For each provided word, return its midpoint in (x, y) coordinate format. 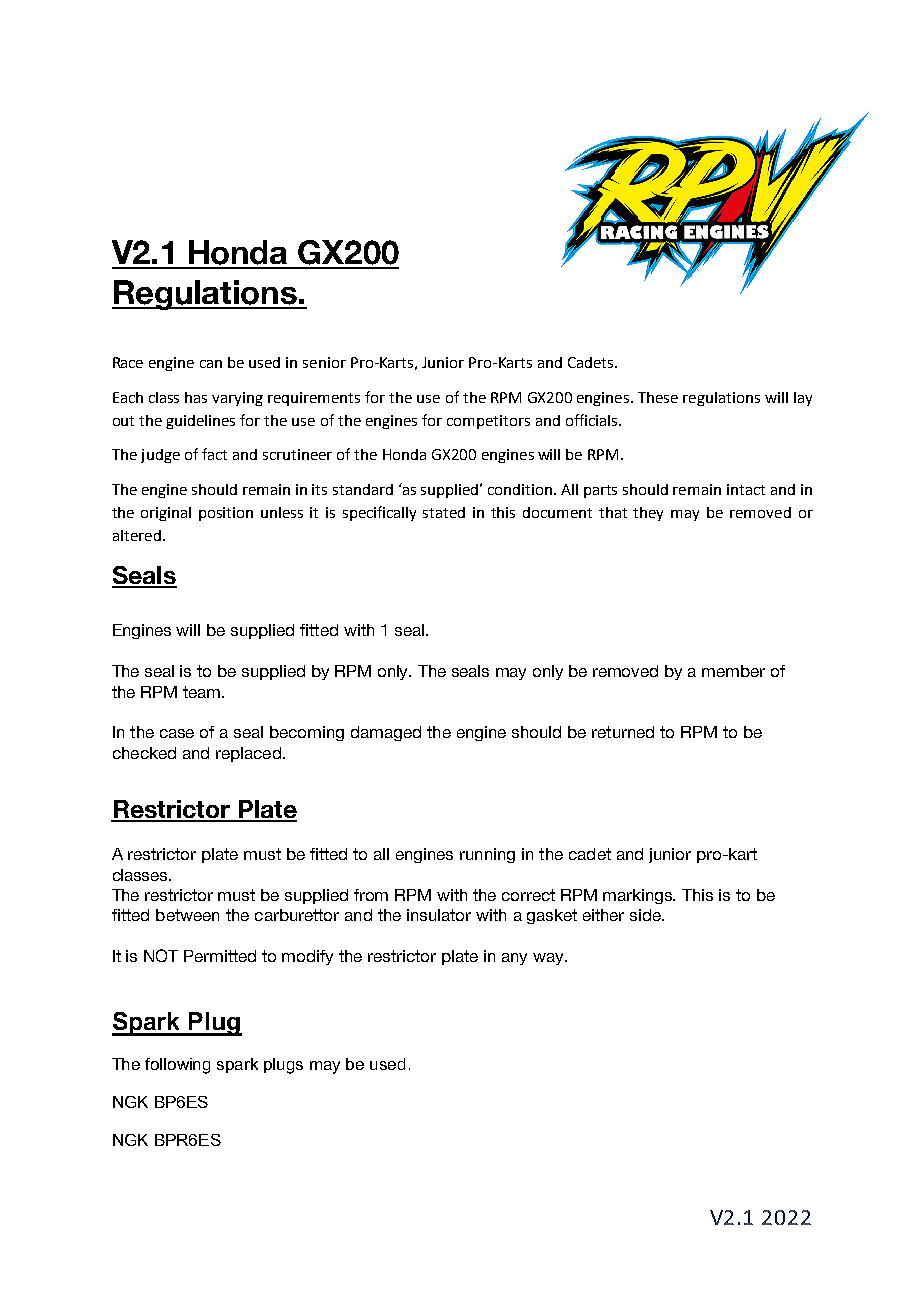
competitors (488, 422)
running (487, 855)
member (733, 671)
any (514, 959)
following (177, 1066)
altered (137, 535)
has (196, 397)
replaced (248, 754)
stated (444, 512)
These (658, 397)
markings (639, 896)
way (549, 959)
